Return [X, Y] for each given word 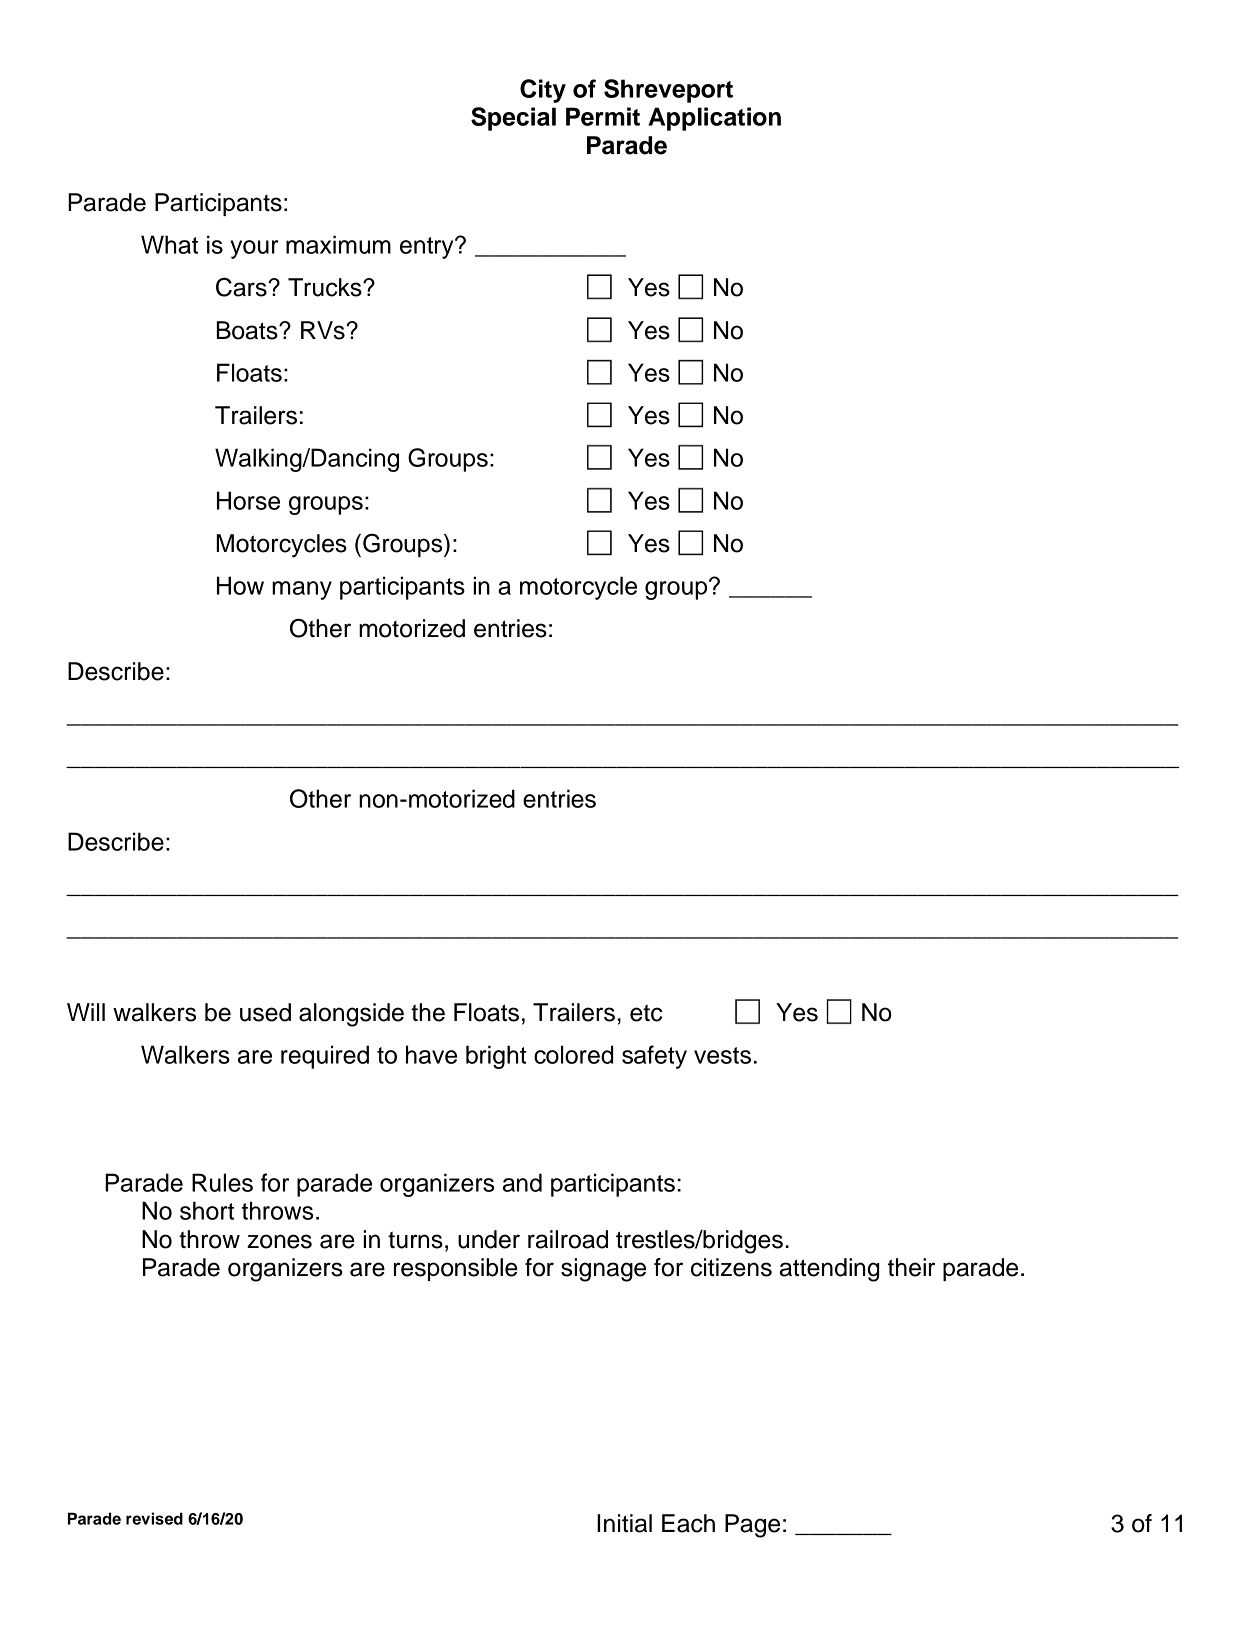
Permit [603, 116]
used [265, 1012]
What [169, 244]
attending [829, 1270]
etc [646, 1013]
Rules [222, 1182]
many [302, 590]
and [522, 1182]
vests [722, 1055]
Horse [248, 500]
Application [714, 119]
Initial [624, 1523]
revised [154, 1518]
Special [513, 119]
